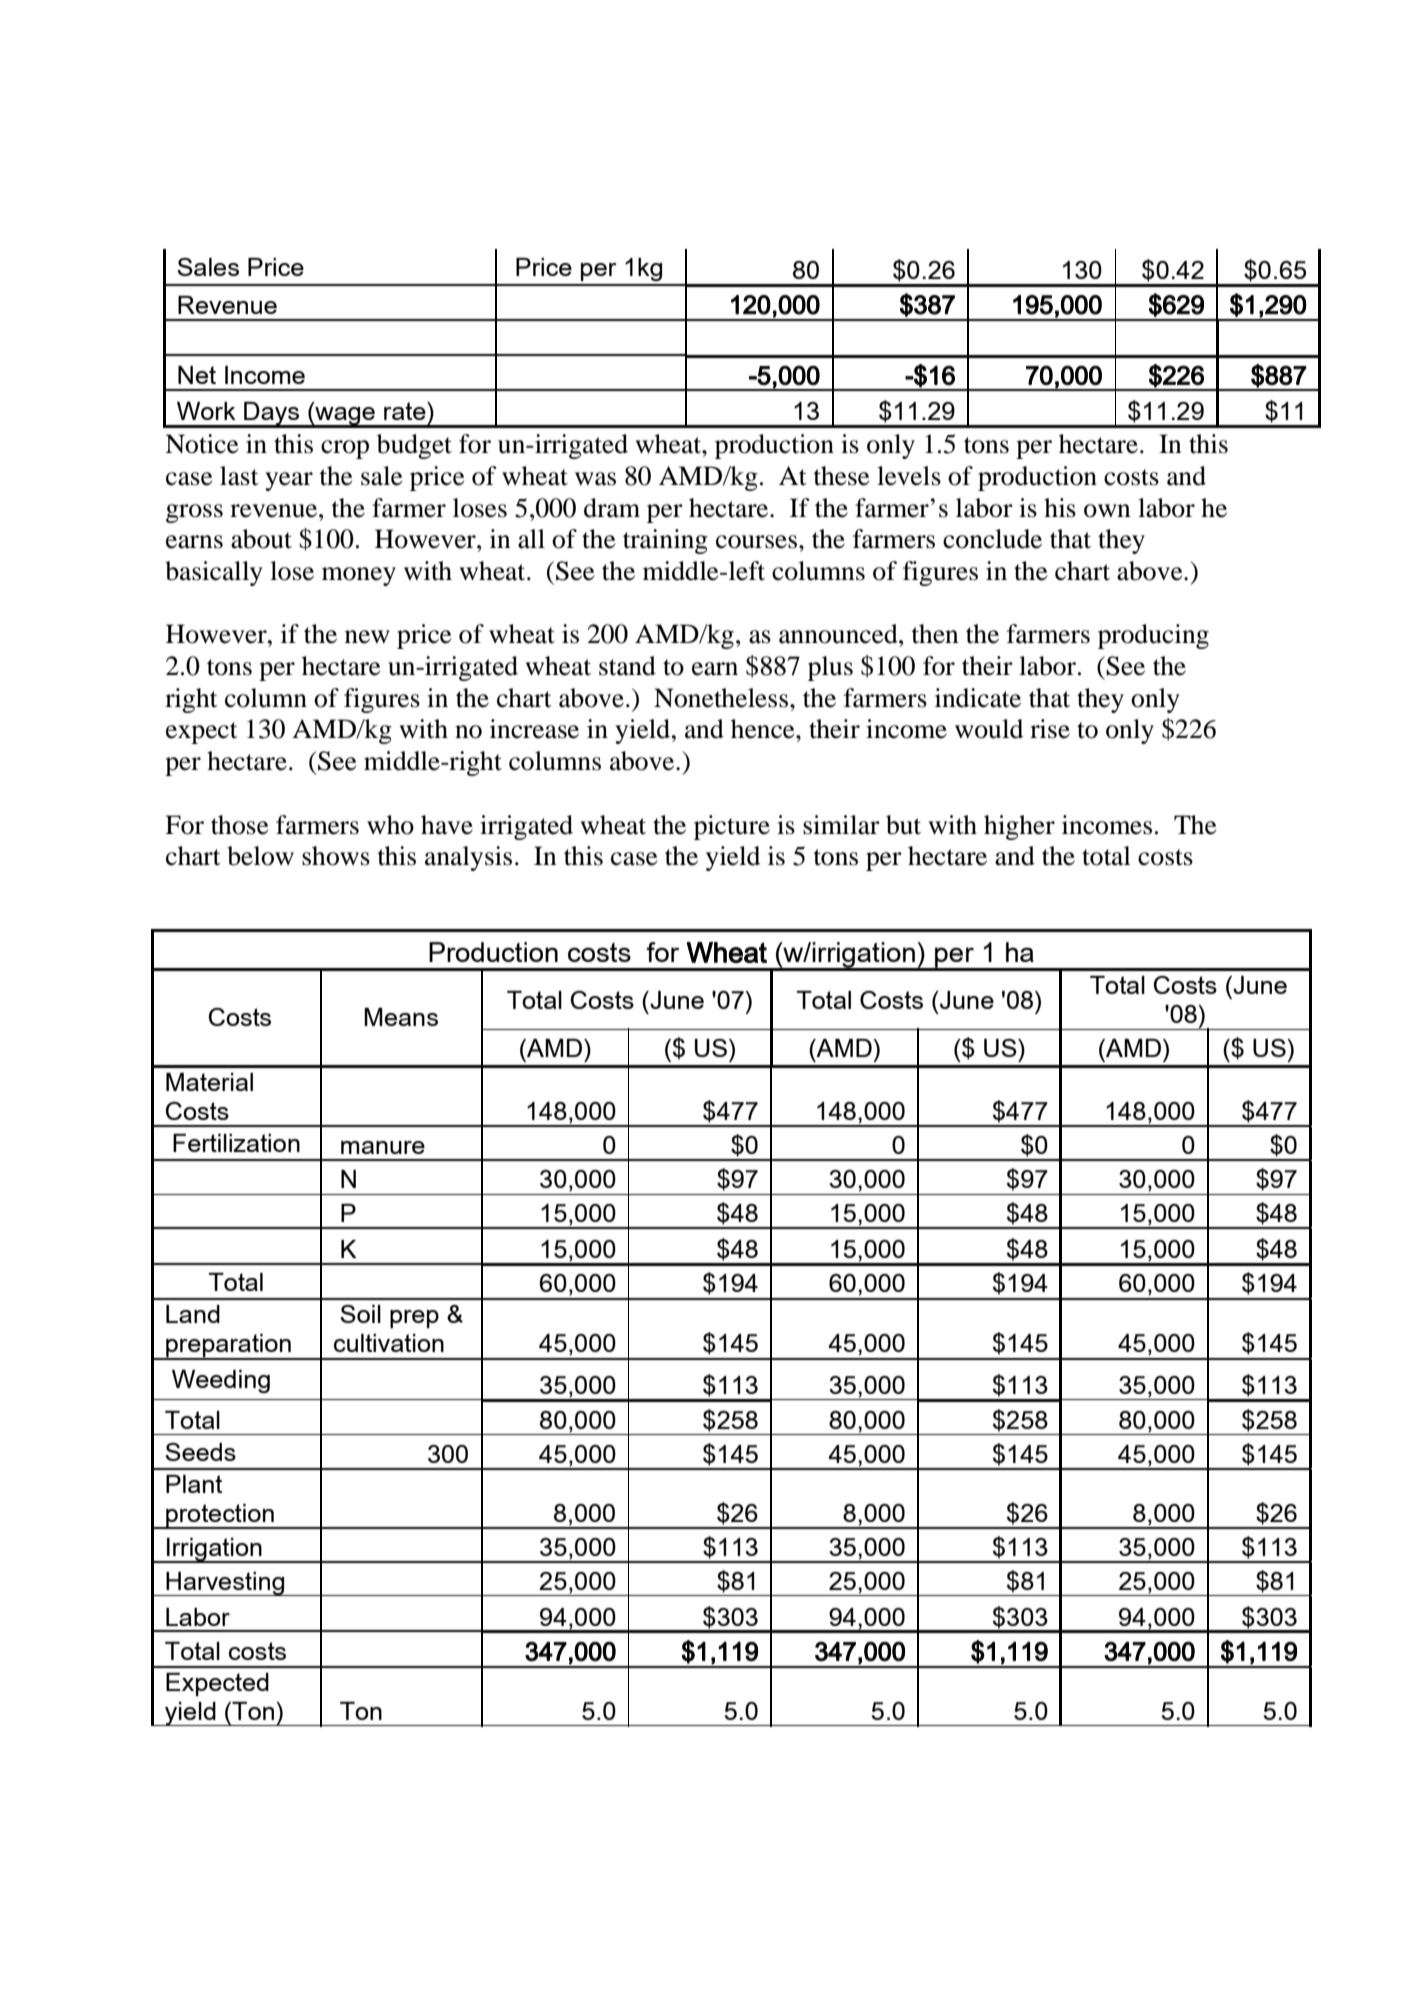 This page has height=1989, width=1406. Describe the element at coordinates (401, 1016) in the page. I see `Means` at that location.
